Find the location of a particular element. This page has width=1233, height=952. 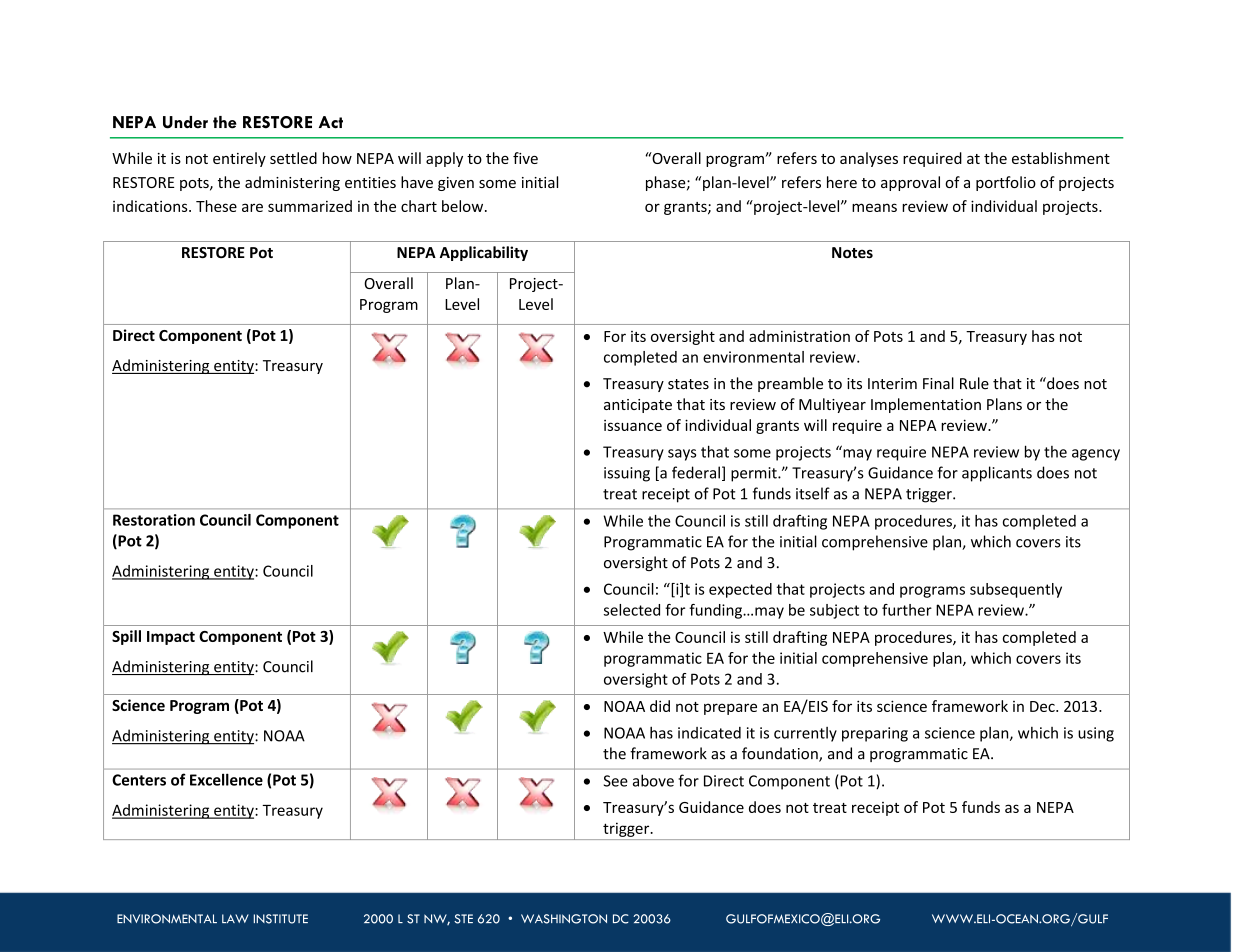

five is located at coordinates (525, 158).
